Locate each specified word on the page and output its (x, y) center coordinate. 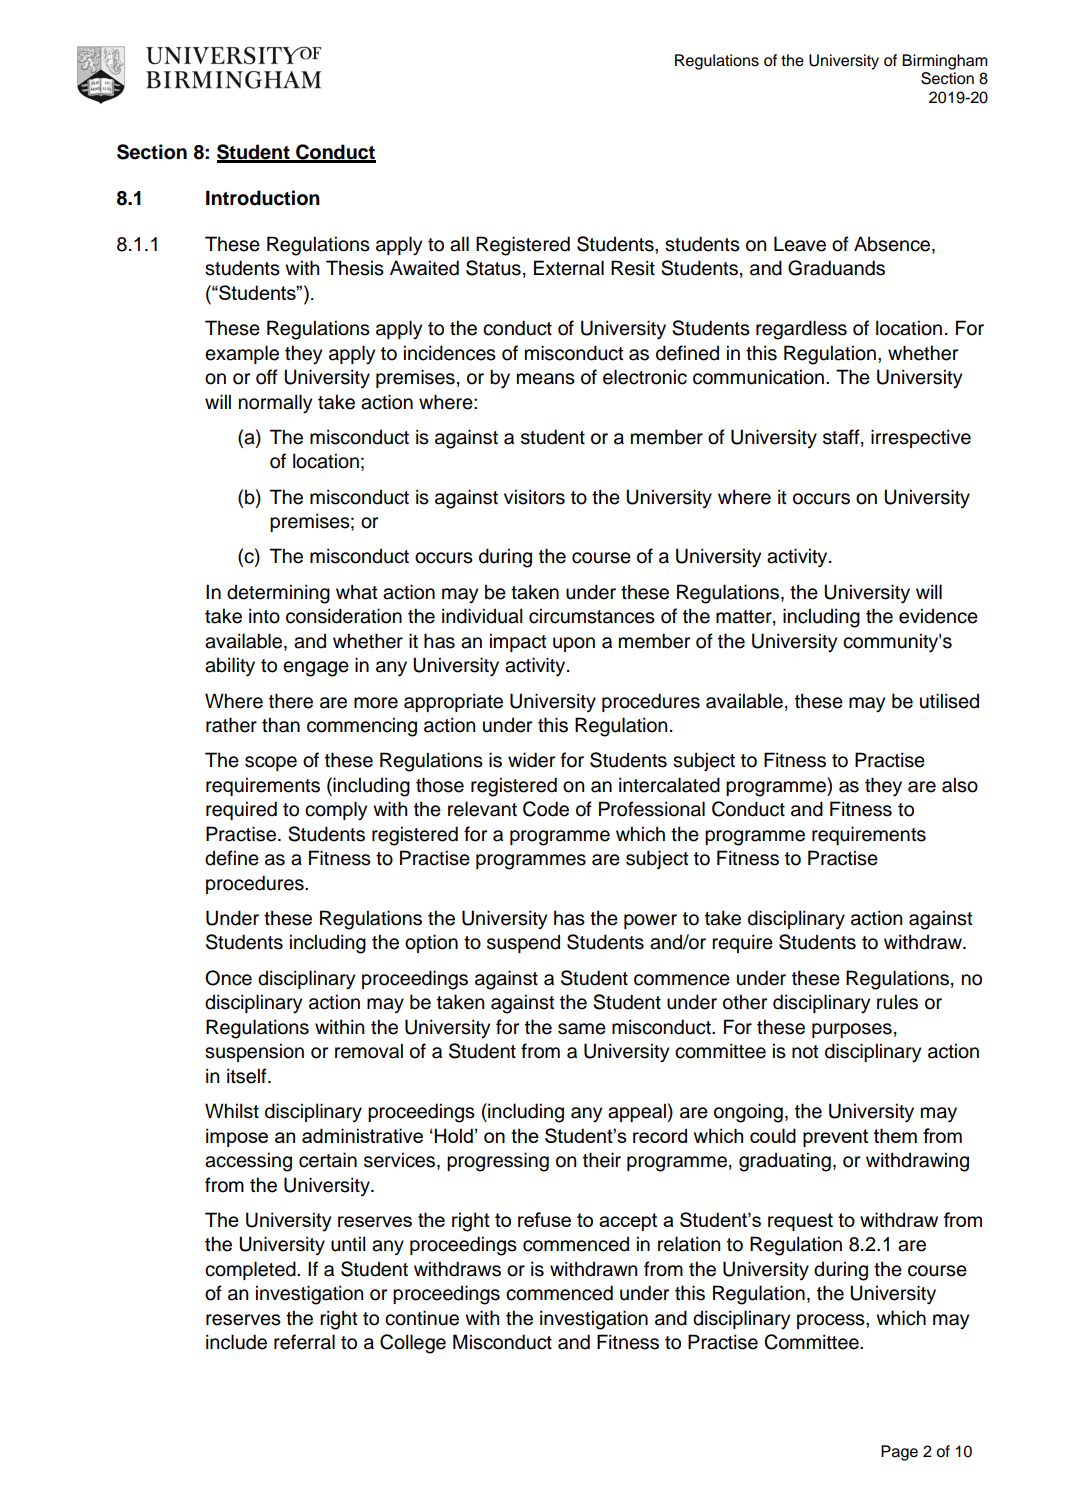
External (569, 268)
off (267, 377)
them (895, 1135)
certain (328, 1160)
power (650, 921)
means (546, 379)
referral (304, 1342)
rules (897, 1002)
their (602, 1160)
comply (336, 811)
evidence (938, 616)
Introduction (263, 198)
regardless (801, 330)
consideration (344, 616)
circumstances (592, 616)
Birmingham (945, 62)
